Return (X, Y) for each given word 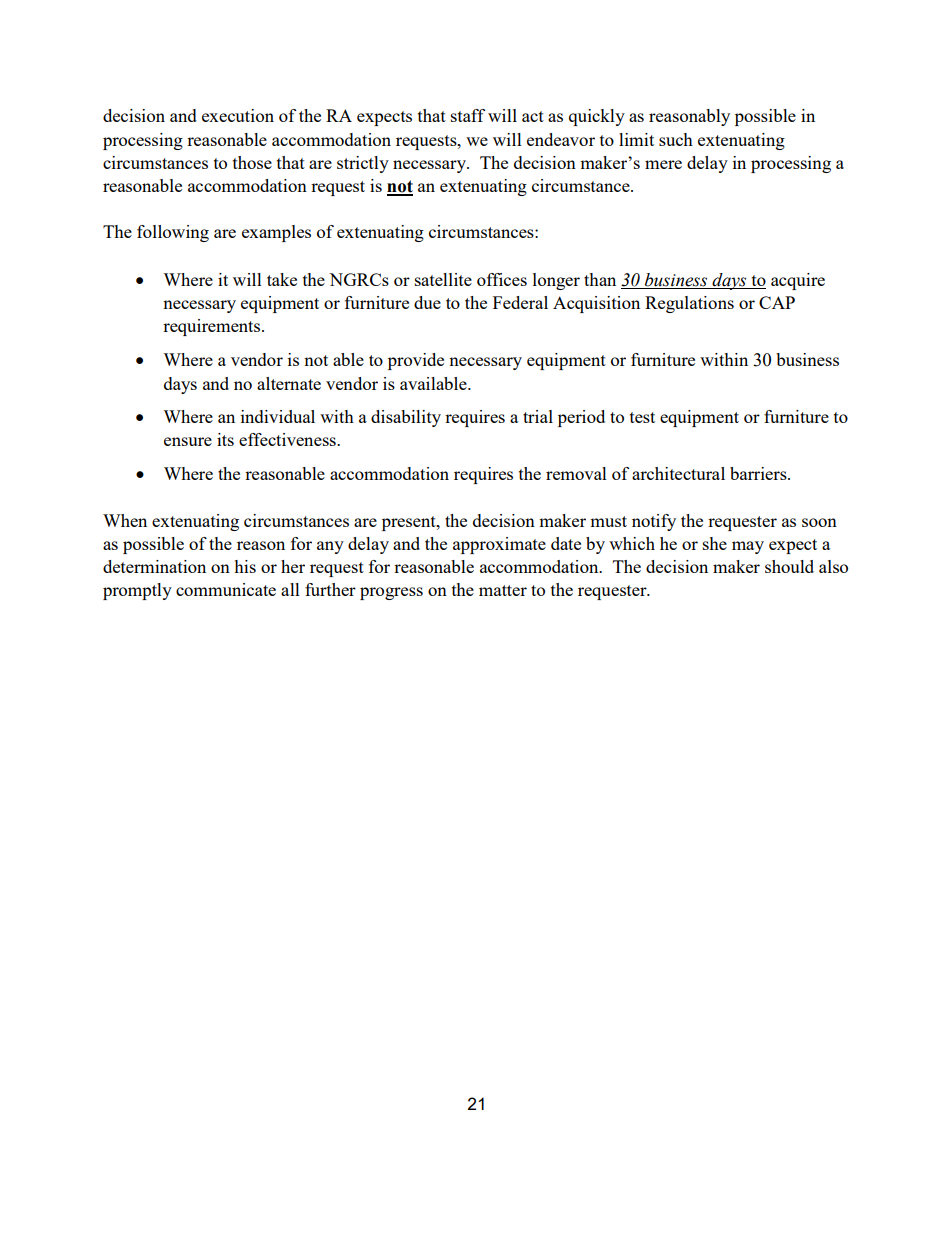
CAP (777, 302)
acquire (798, 281)
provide (416, 361)
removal (576, 473)
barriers (759, 473)
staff (468, 115)
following (173, 233)
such (676, 139)
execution (238, 115)
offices (502, 279)
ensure (188, 441)
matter (503, 590)
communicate (226, 589)
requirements (213, 327)
